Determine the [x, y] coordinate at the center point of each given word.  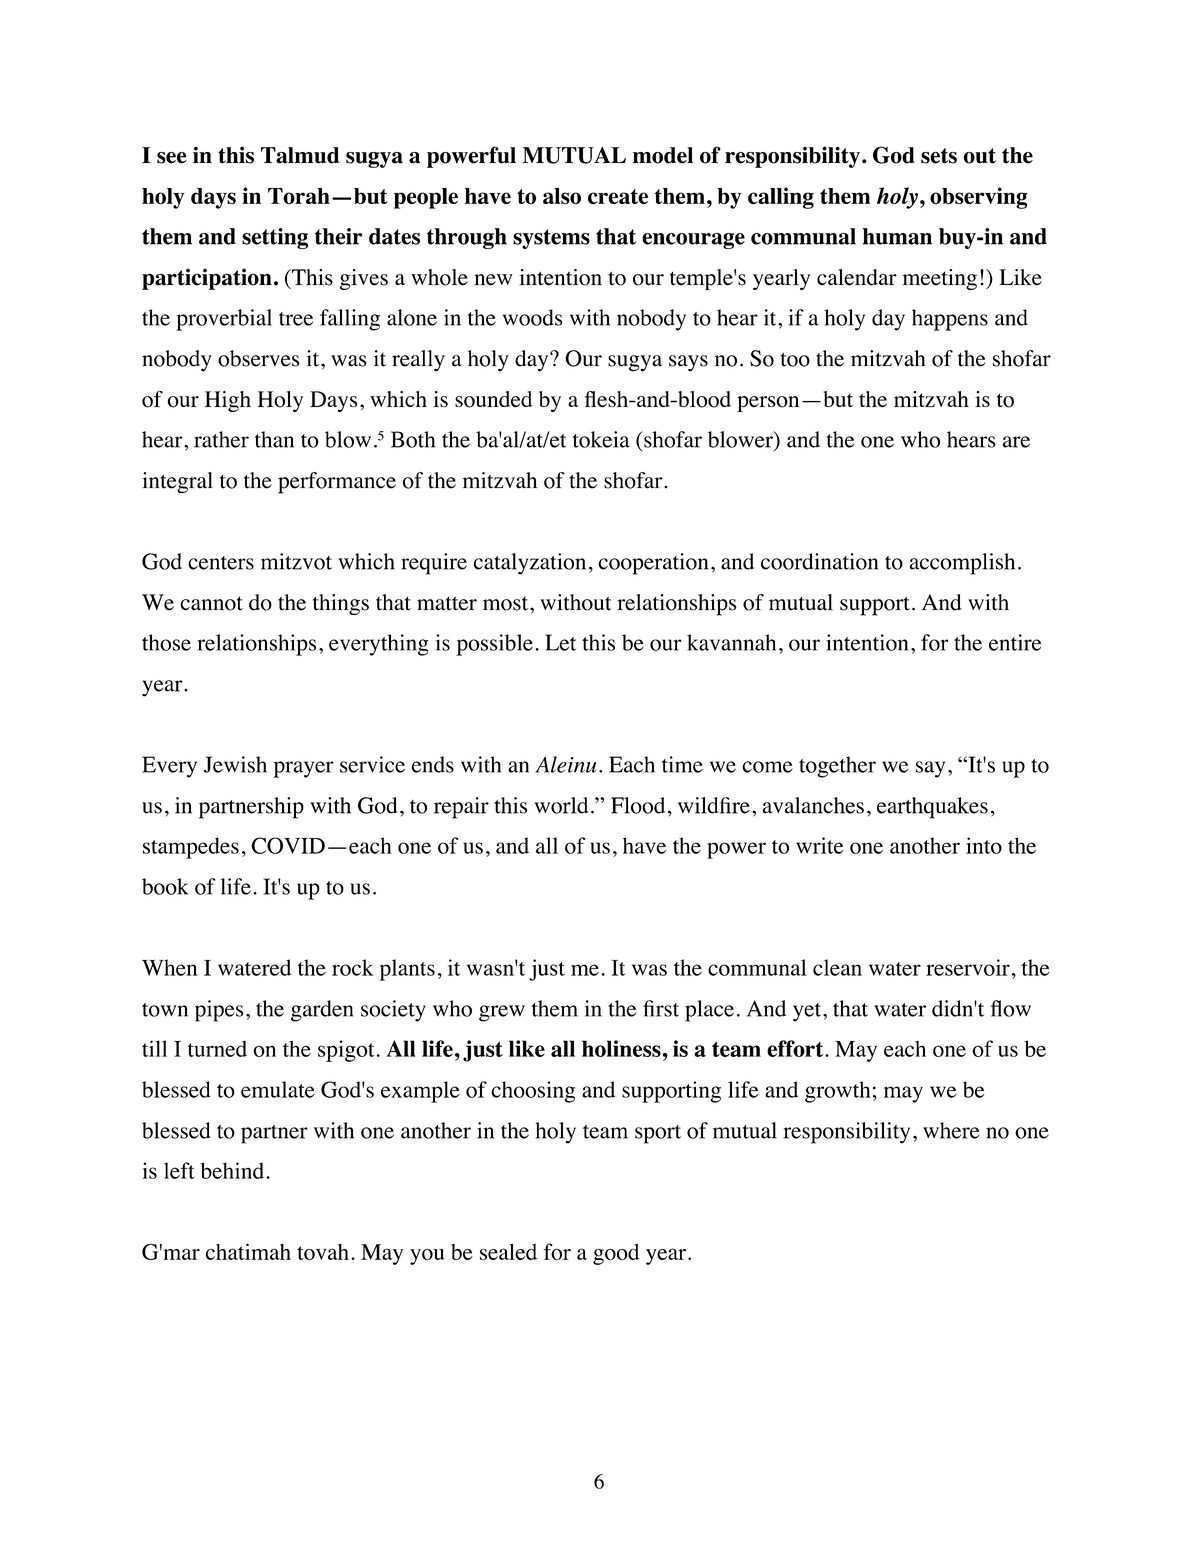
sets [939, 156]
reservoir [968, 967]
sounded [493, 399]
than [274, 439]
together [837, 767]
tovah [323, 1252]
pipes [219, 1011]
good [616, 1254]
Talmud [300, 155]
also [562, 196]
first [661, 1008]
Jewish [235, 764]
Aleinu [565, 764]
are [1016, 442]
